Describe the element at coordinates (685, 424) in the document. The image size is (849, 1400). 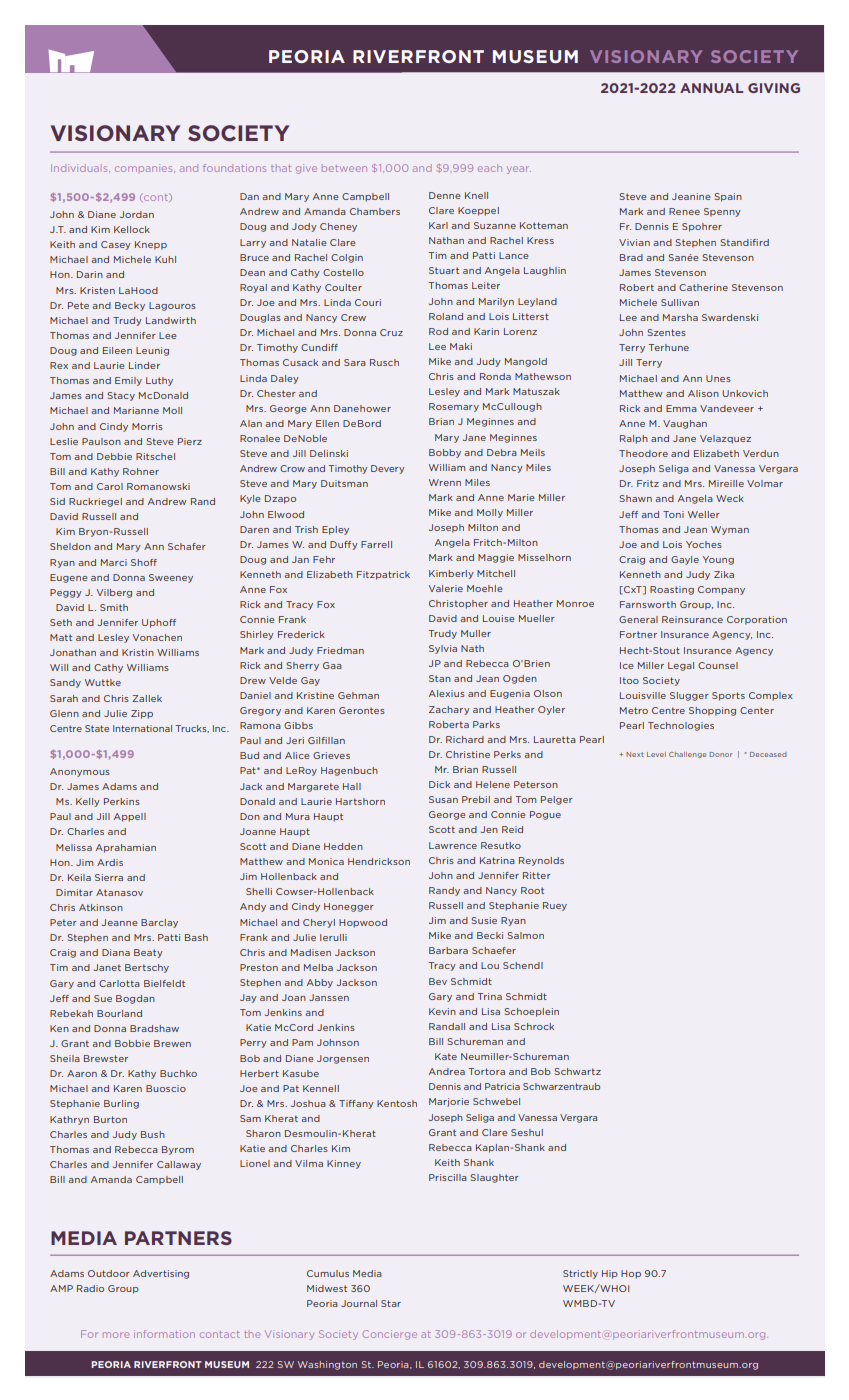
I see `Vaughan` at that location.
